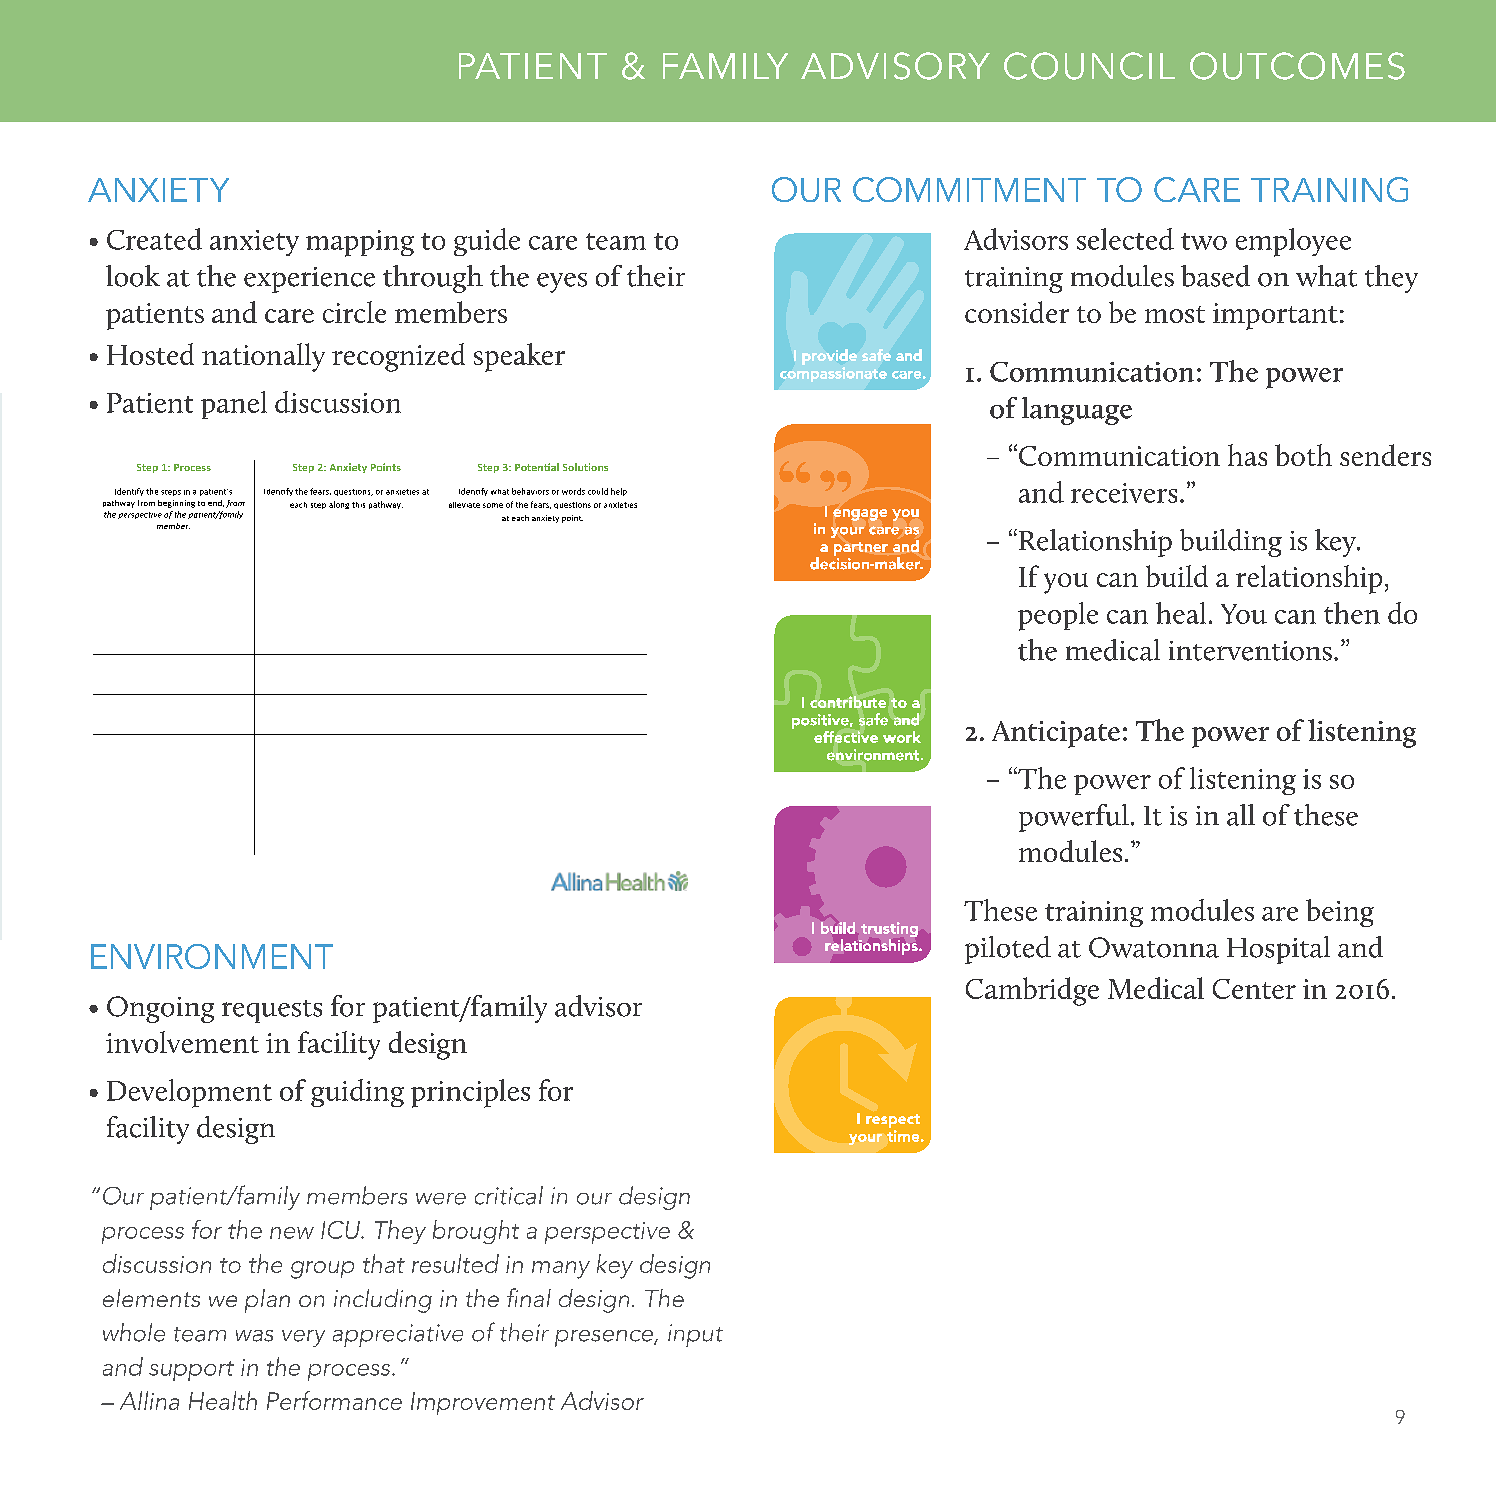 The image size is (1496, 1496). What do you see at coordinates (1297, 66) in the screenshot?
I see `OUTCOMES` at bounding box center [1297, 66].
